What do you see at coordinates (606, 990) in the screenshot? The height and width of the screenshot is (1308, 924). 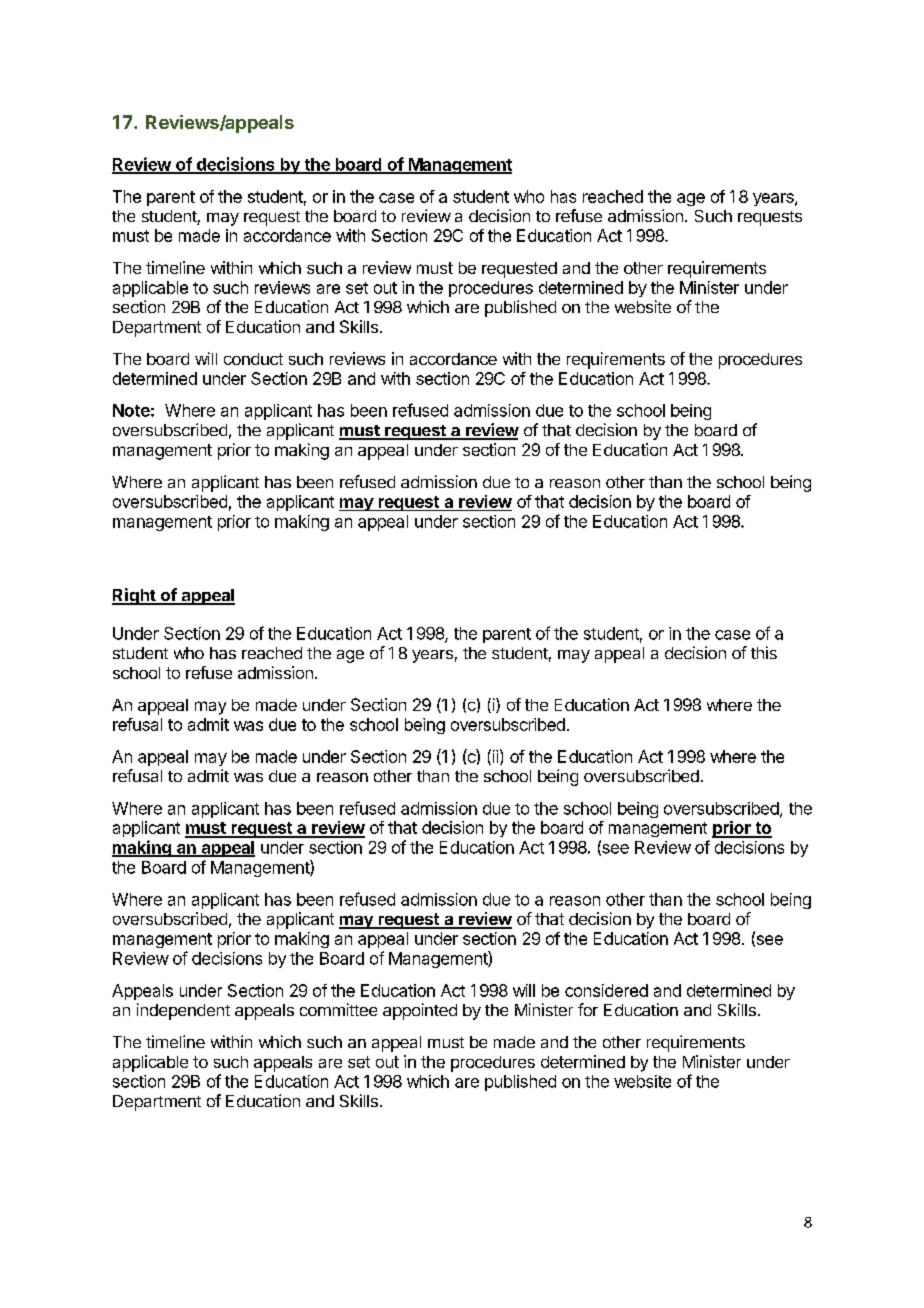 I see `considered` at bounding box center [606, 990].
